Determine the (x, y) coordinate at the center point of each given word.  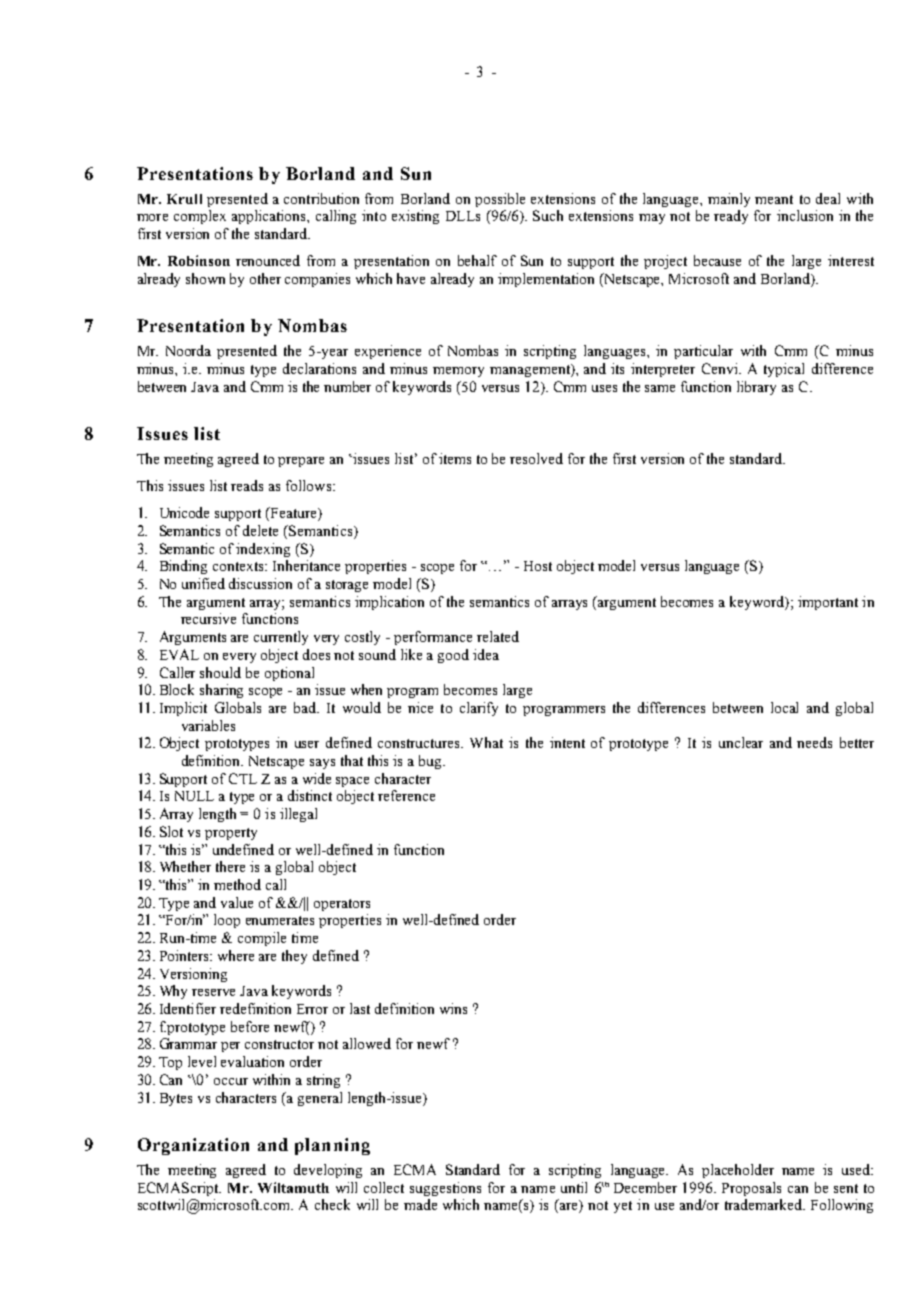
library (756, 388)
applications (270, 217)
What (486, 742)
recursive (208, 618)
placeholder (738, 1171)
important (828, 603)
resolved (536, 458)
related (498, 636)
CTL (243, 778)
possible (500, 200)
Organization (193, 1146)
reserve (213, 992)
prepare (301, 462)
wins (453, 1008)
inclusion (805, 215)
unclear (741, 742)
